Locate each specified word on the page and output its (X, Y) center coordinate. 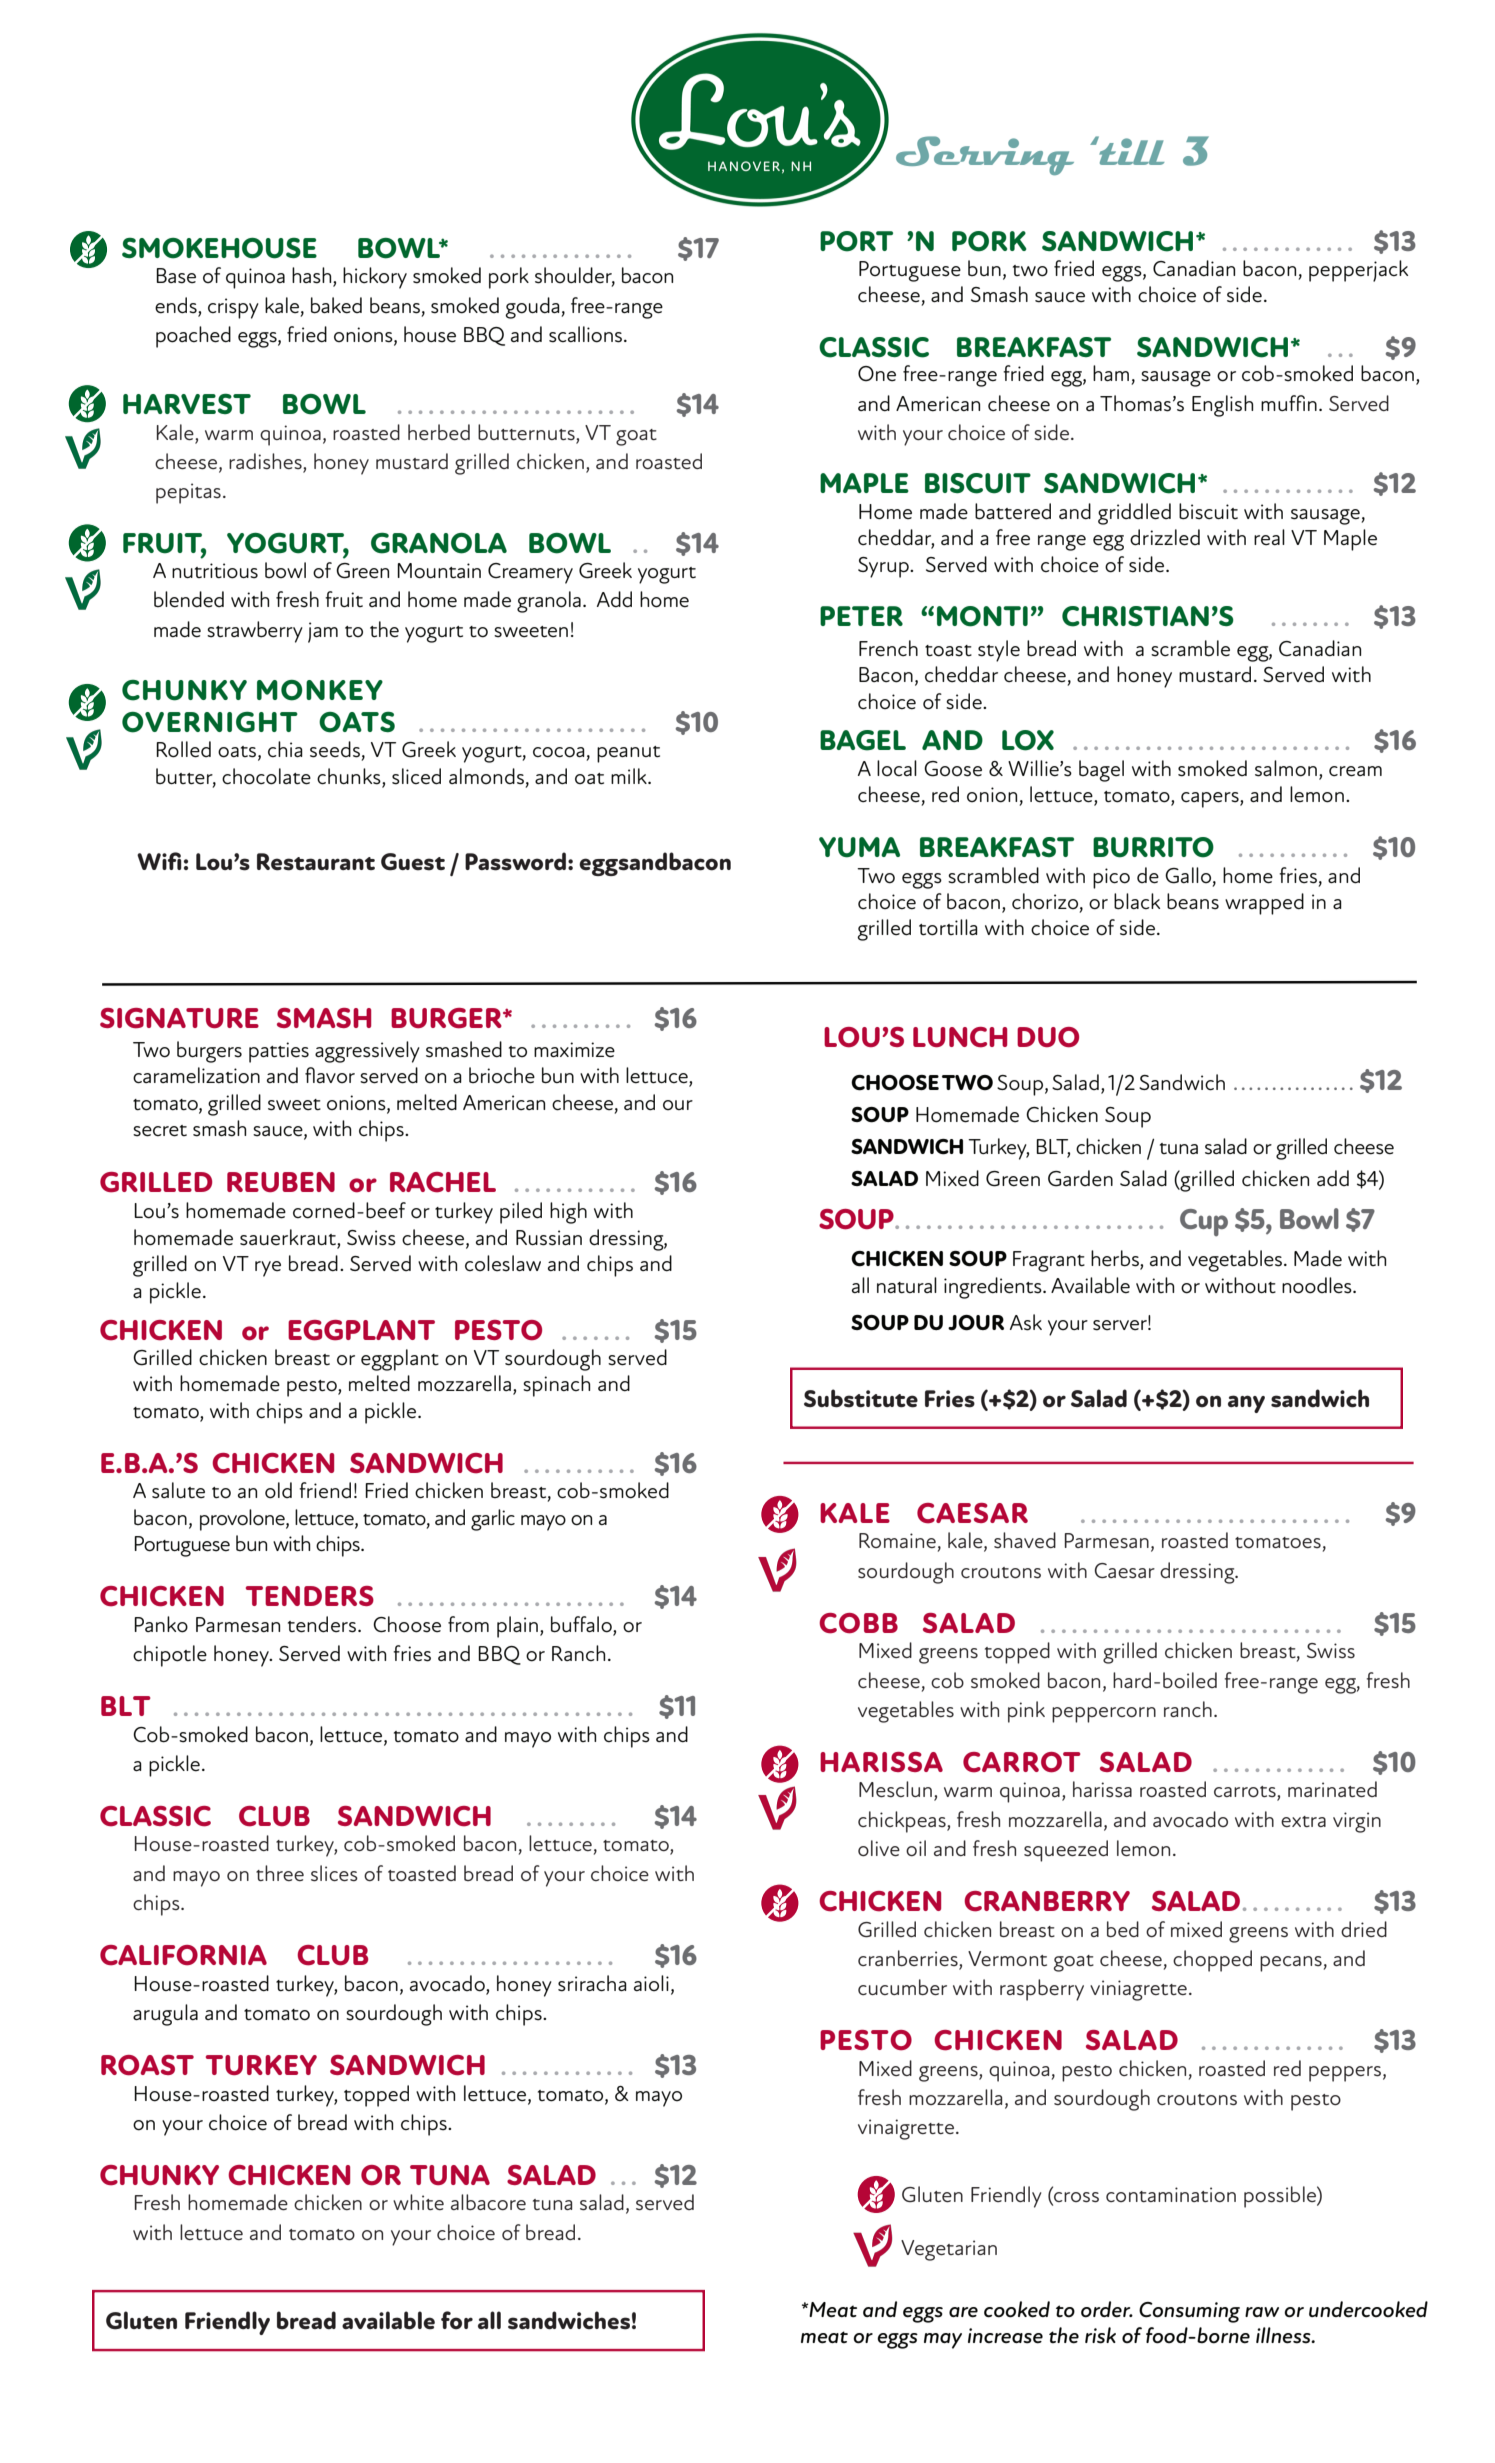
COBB (858, 1623)
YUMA (859, 847)
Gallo (1189, 876)
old (278, 1490)
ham (1111, 373)
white (418, 2202)
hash (313, 276)
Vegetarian (949, 2250)
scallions (587, 334)
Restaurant (316, 862)
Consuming (1189, 2312)
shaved (1025, 1540)
